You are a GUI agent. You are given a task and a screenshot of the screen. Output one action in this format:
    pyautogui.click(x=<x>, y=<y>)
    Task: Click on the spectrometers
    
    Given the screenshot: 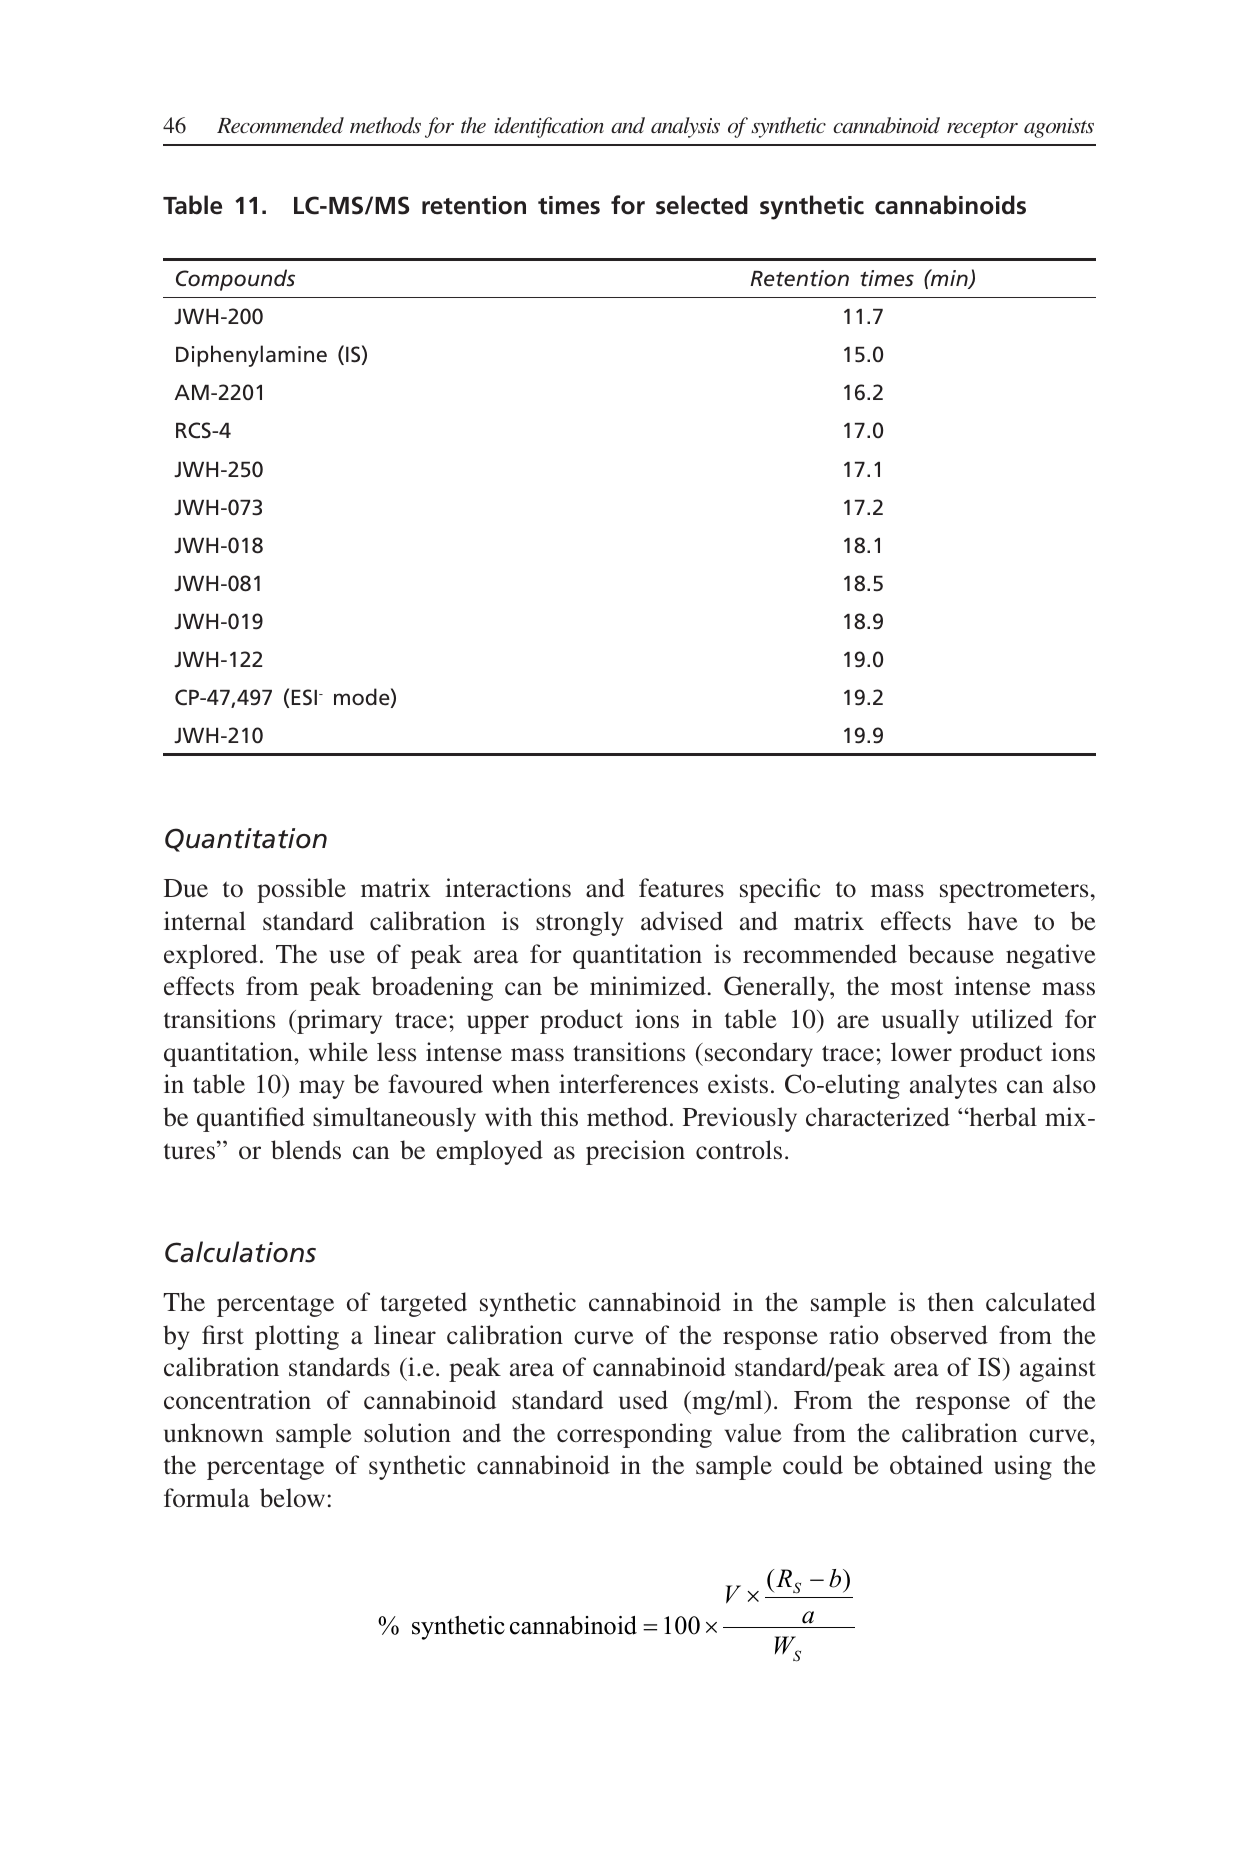 What is the action you would take?
    pyautogui.click(x=1014, y=892)
